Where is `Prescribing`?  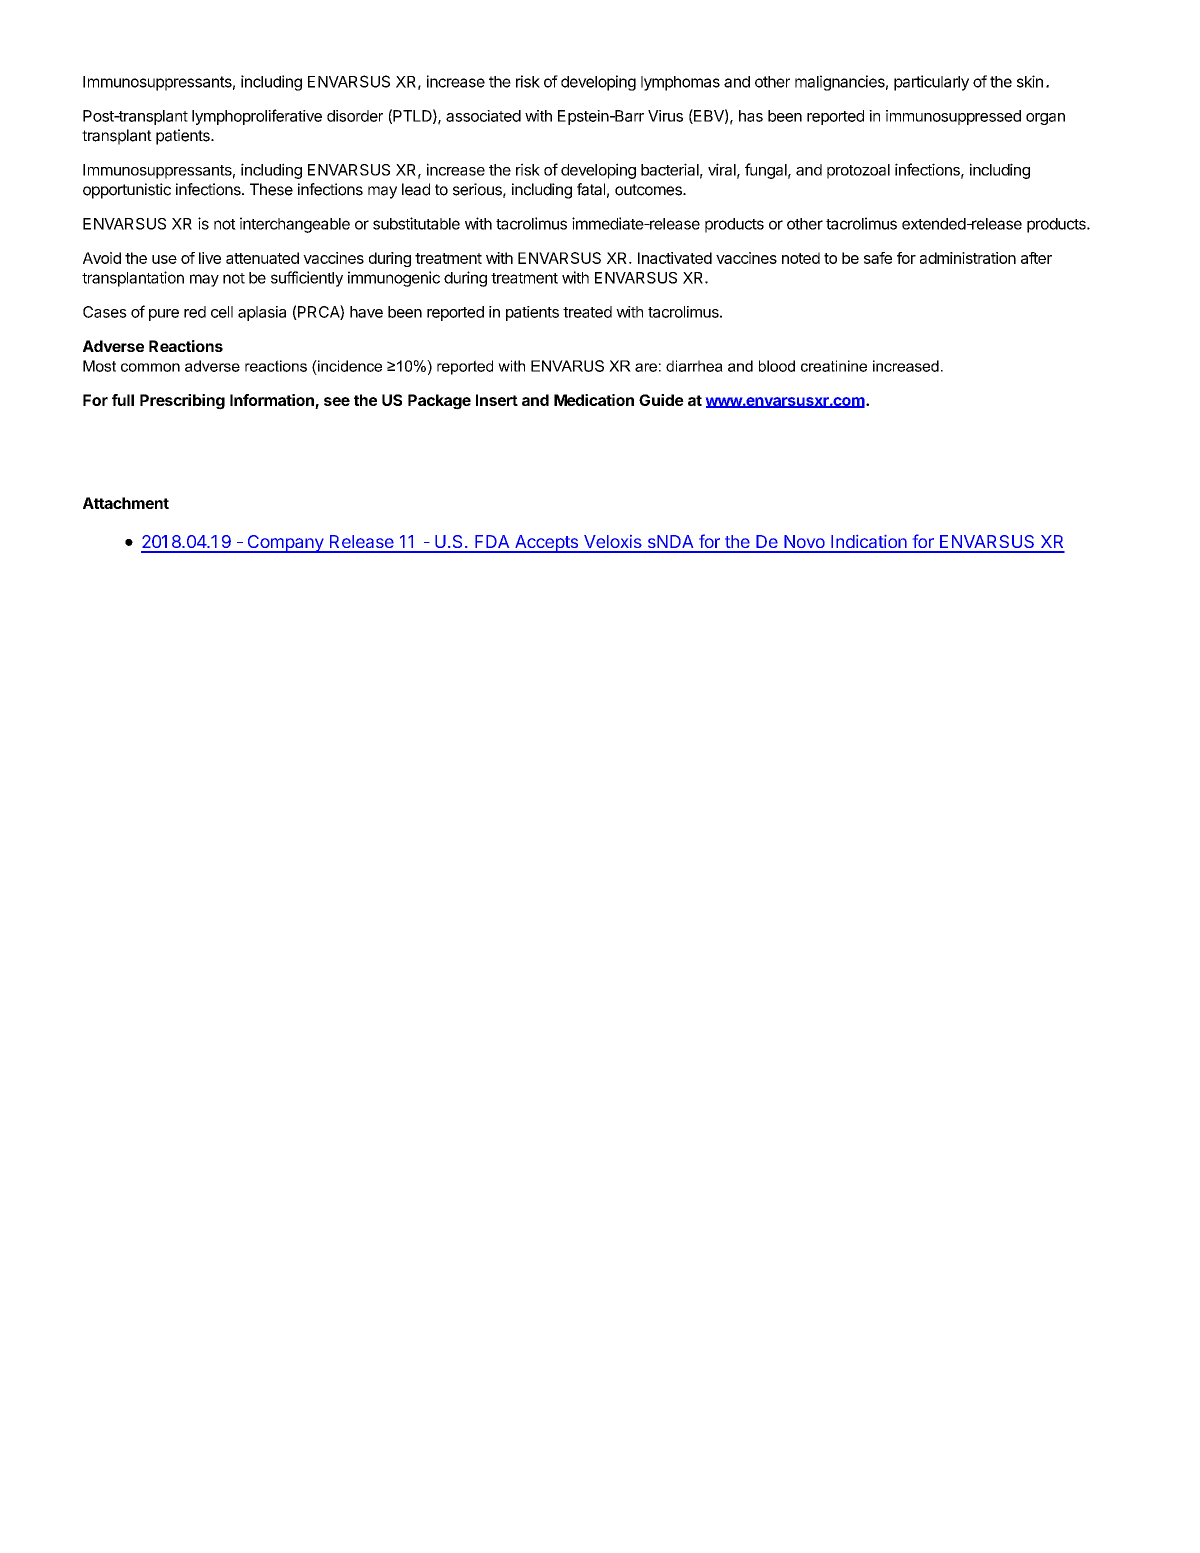
Prescribing is located at coordinates (182, 402).
